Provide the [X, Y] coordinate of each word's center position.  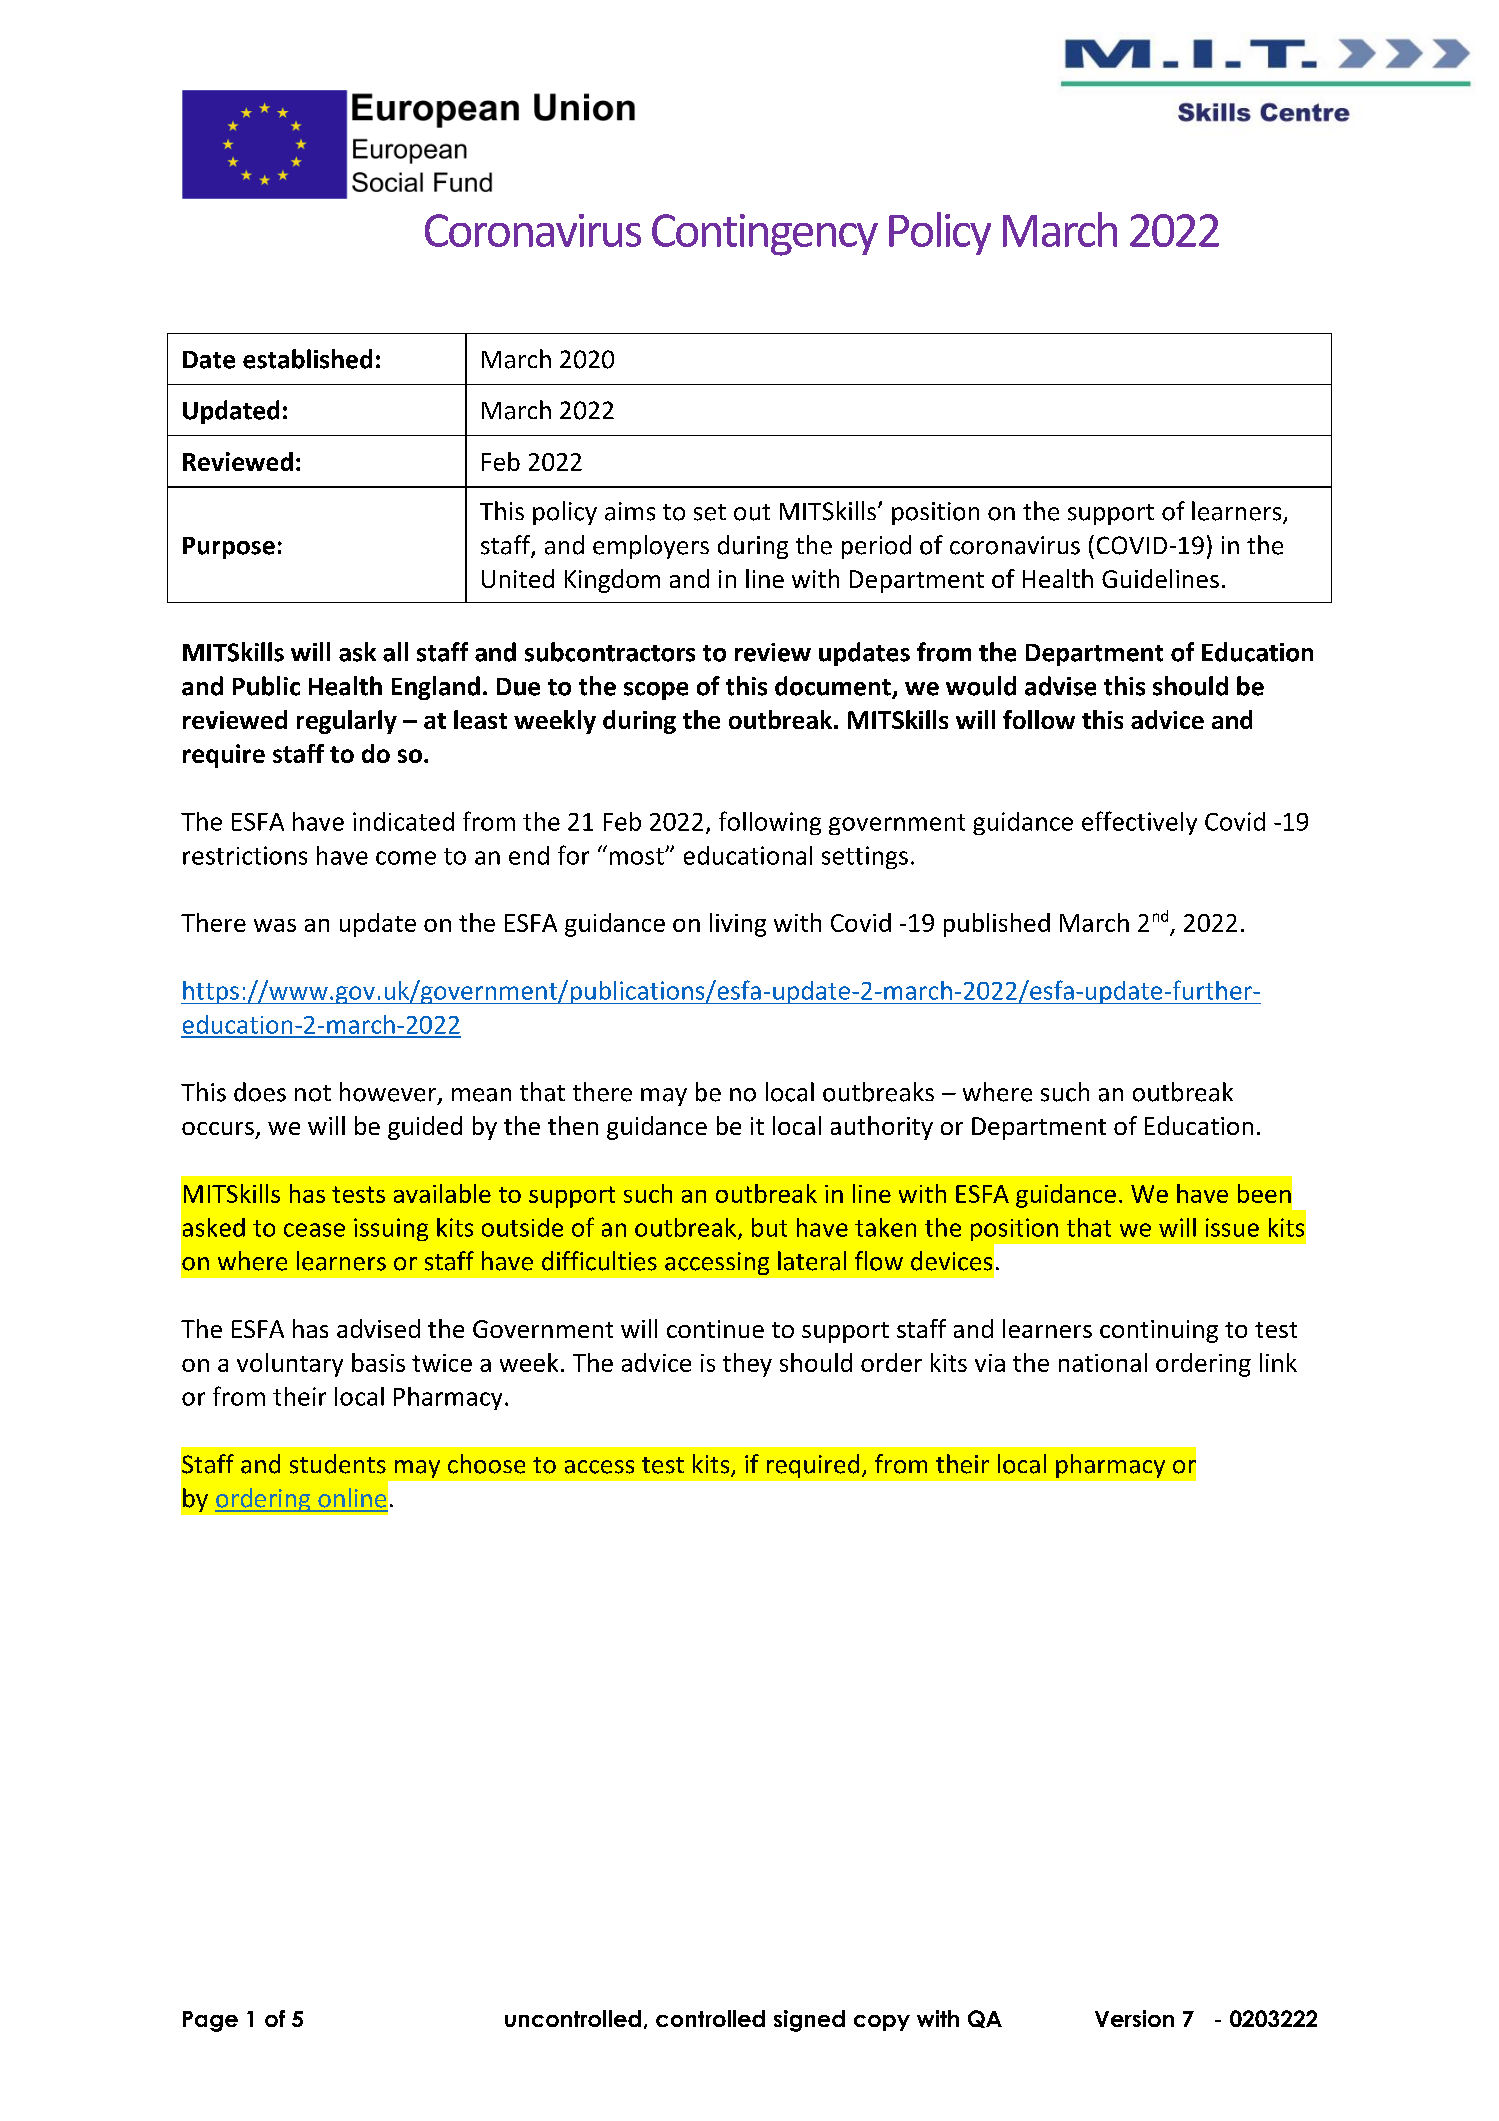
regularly [347, 722]
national [1103, 1362]
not [313, 1093]
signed [809, 2021]
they [747, 1365]
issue [1232, 1227]
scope [656, 691]
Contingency [765, 235]
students [338, 1464]
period [876, 547]
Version [1134, 2018]
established [307, 359]
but [769, 1227]
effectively [1139, 823]
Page [210, 2021]
